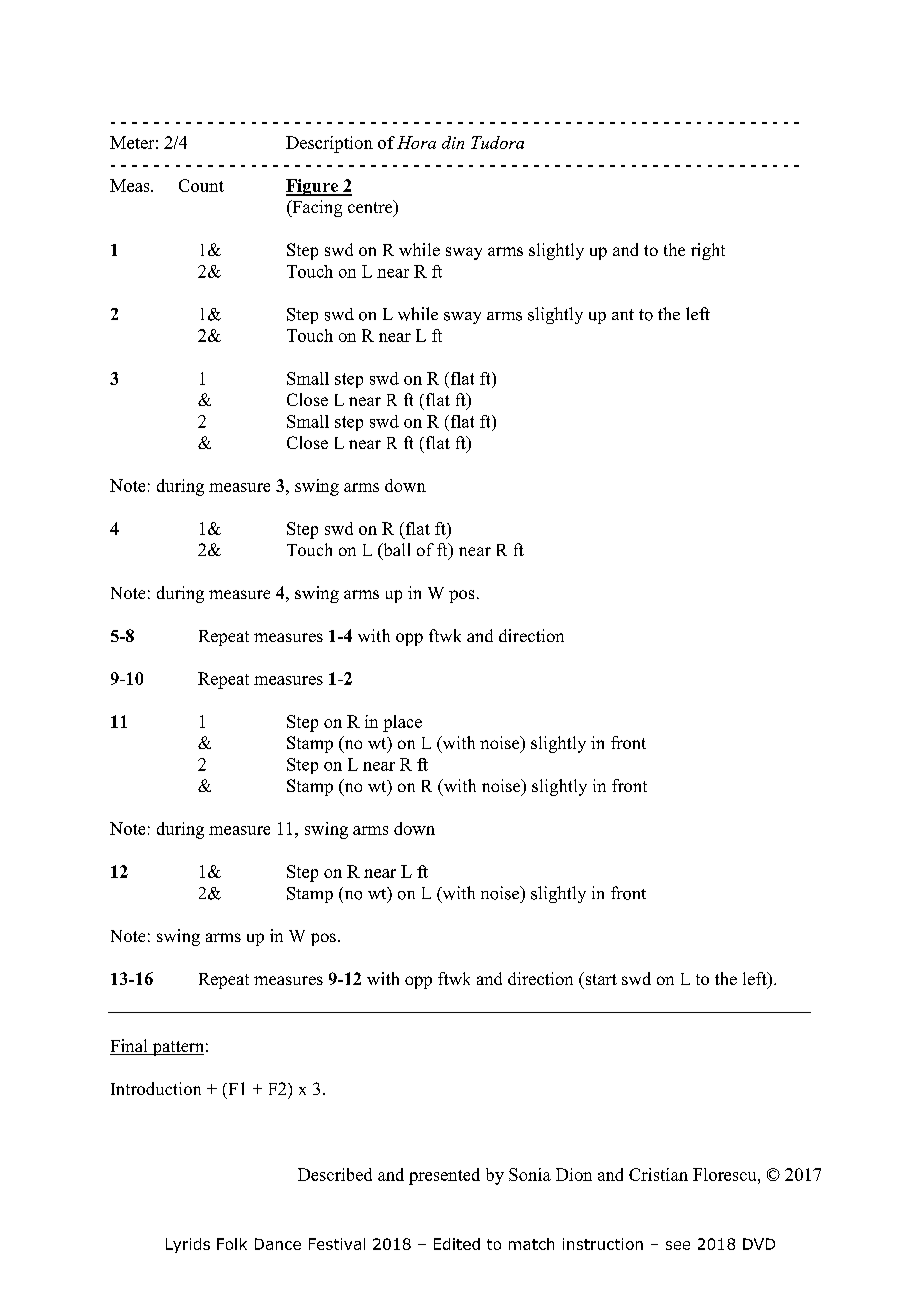 The height and width of the image is (1308, 924). I want to click on ball, so click(395, 551).
